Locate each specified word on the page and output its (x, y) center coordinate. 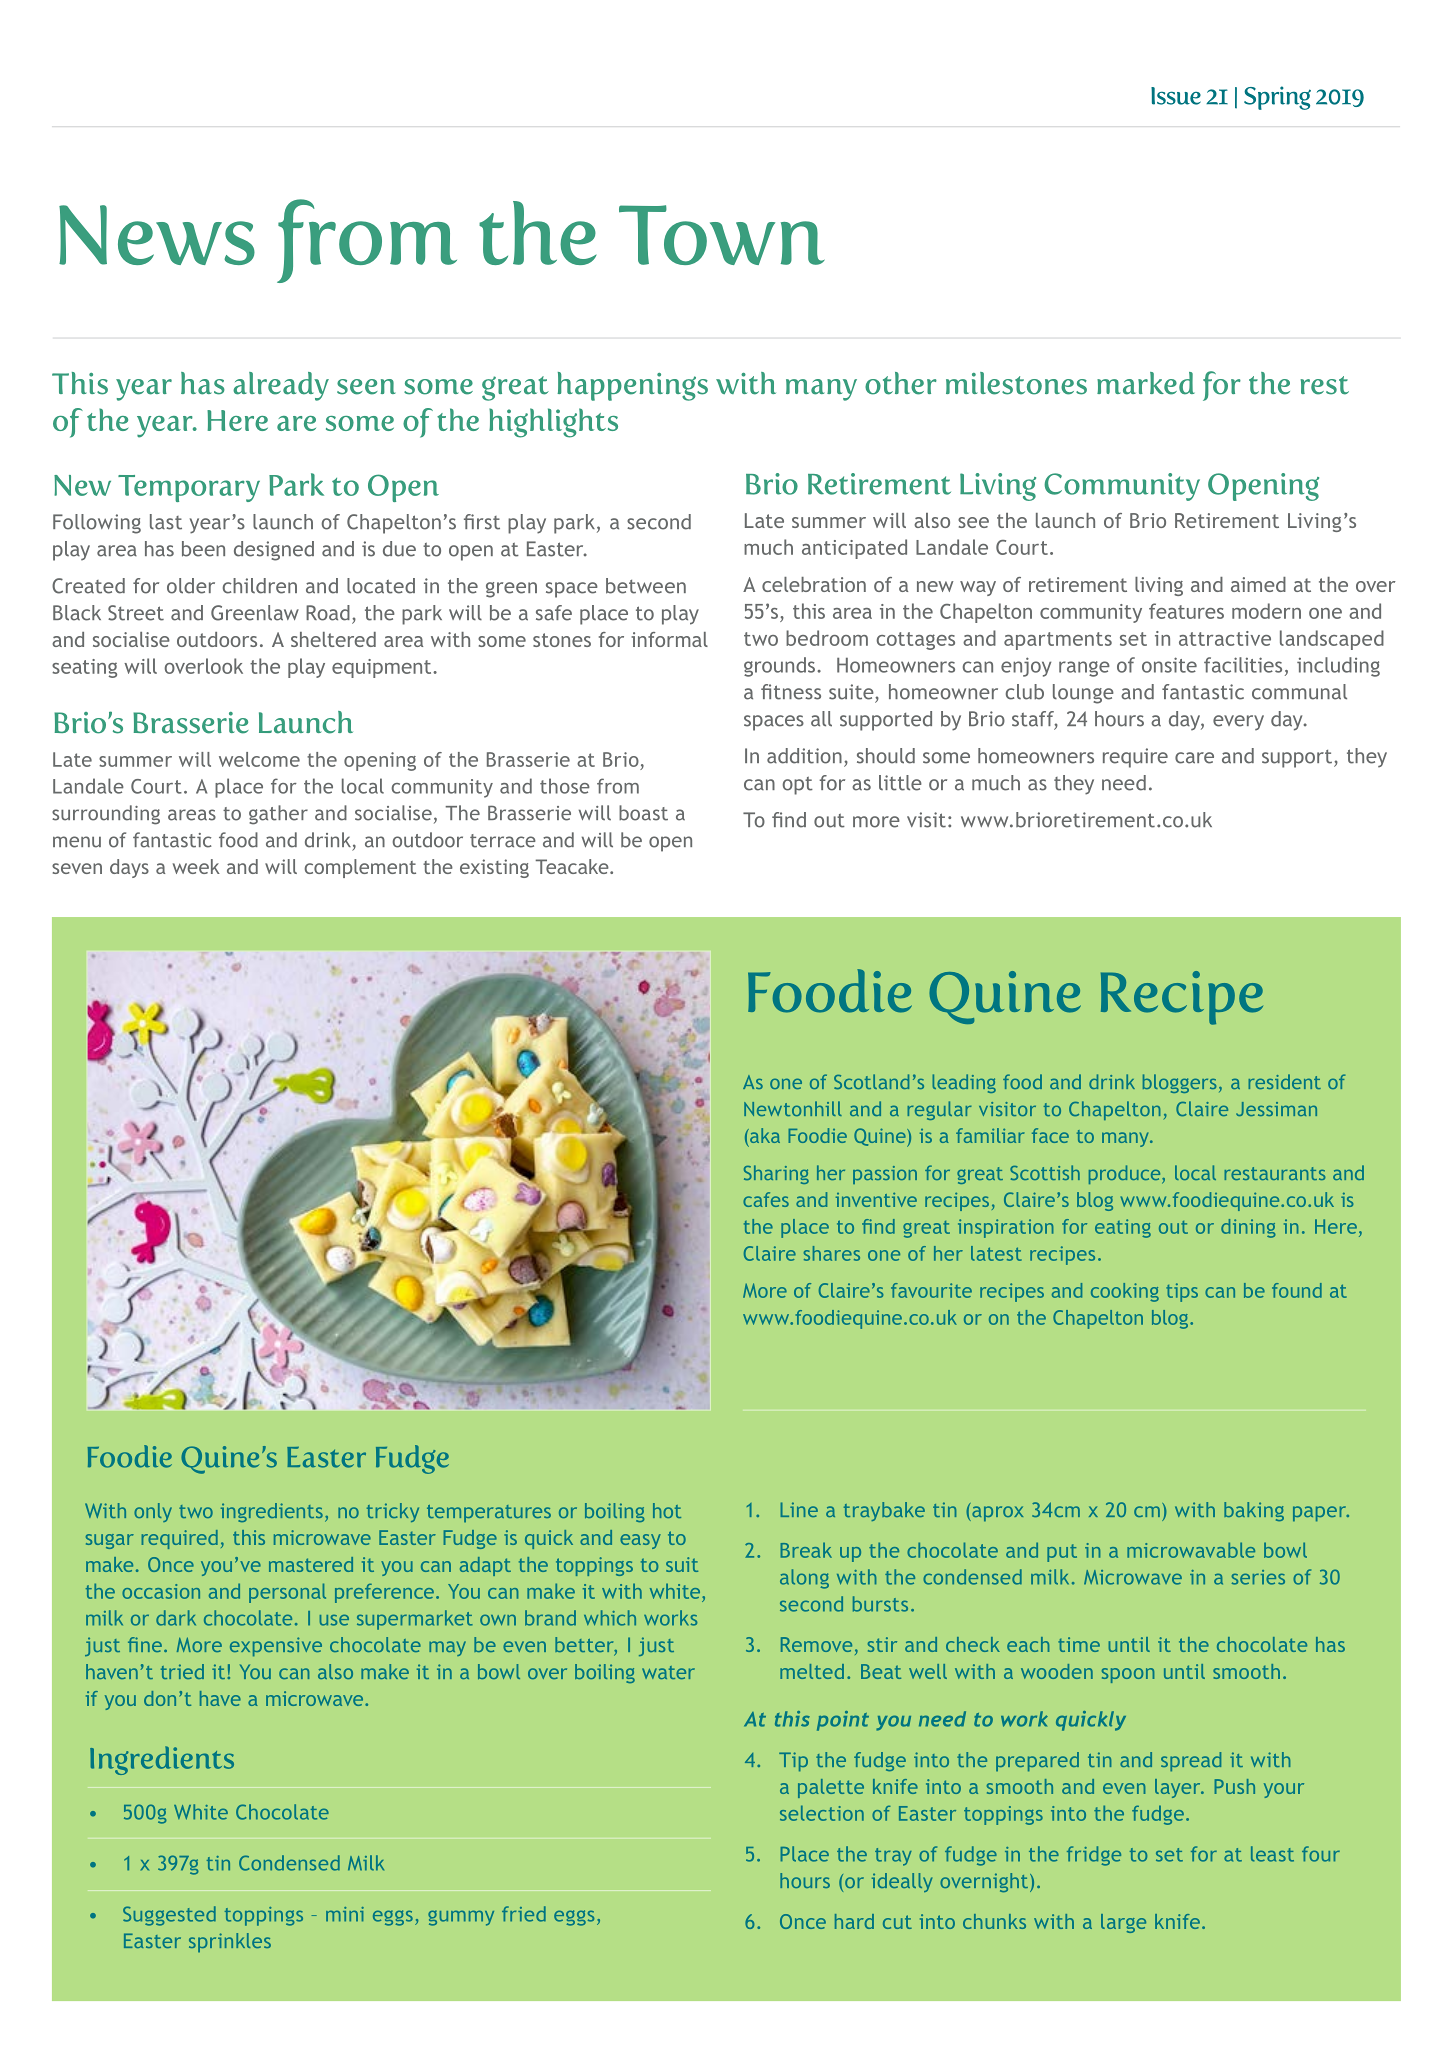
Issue (1176, 96)
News (157, 235)
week (196, 866)
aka (764, 1135)
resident (1284, 1081)
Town (722, 235)
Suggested (169, 1916)
